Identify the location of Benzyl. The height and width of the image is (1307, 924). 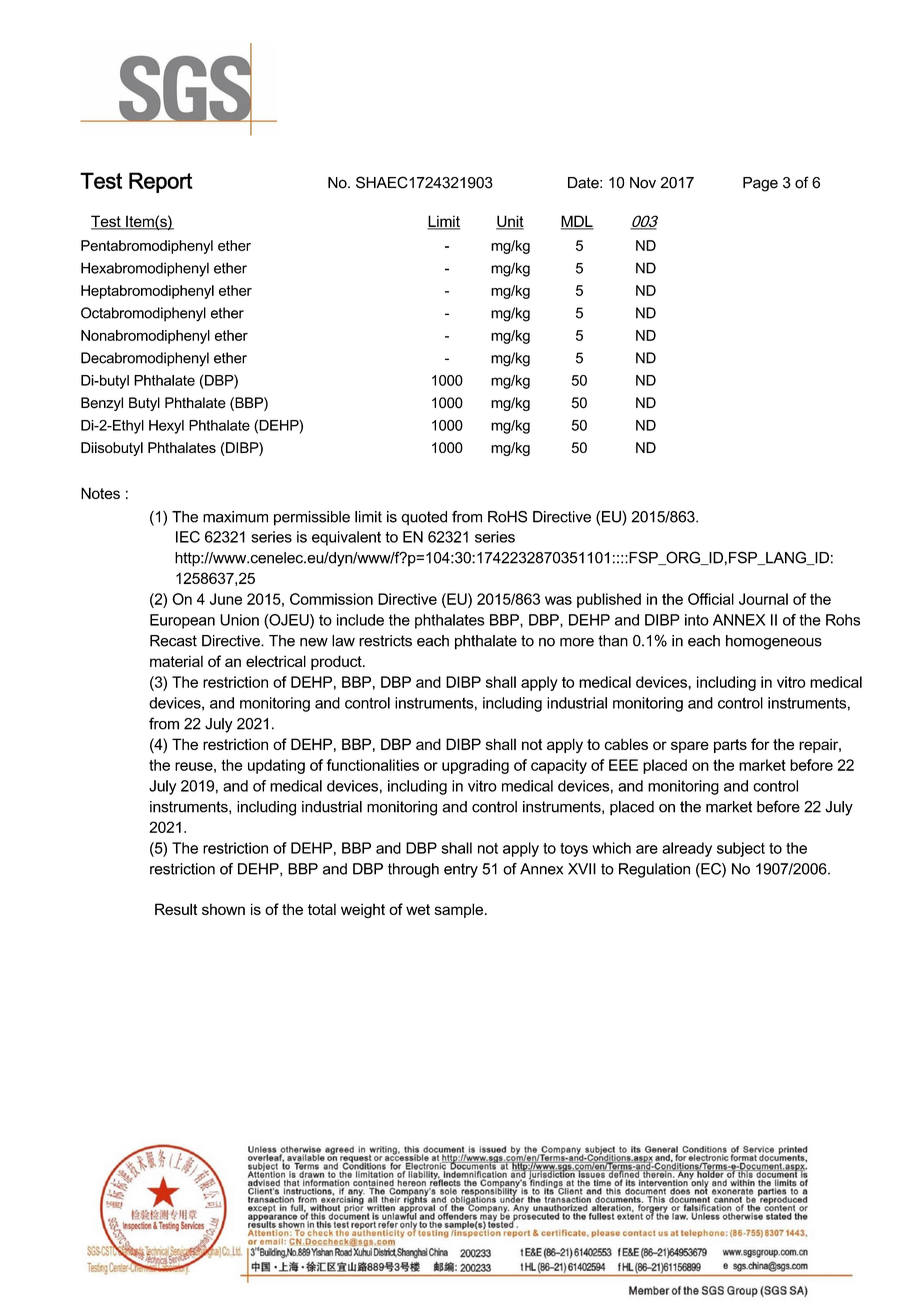
(102, 404).
